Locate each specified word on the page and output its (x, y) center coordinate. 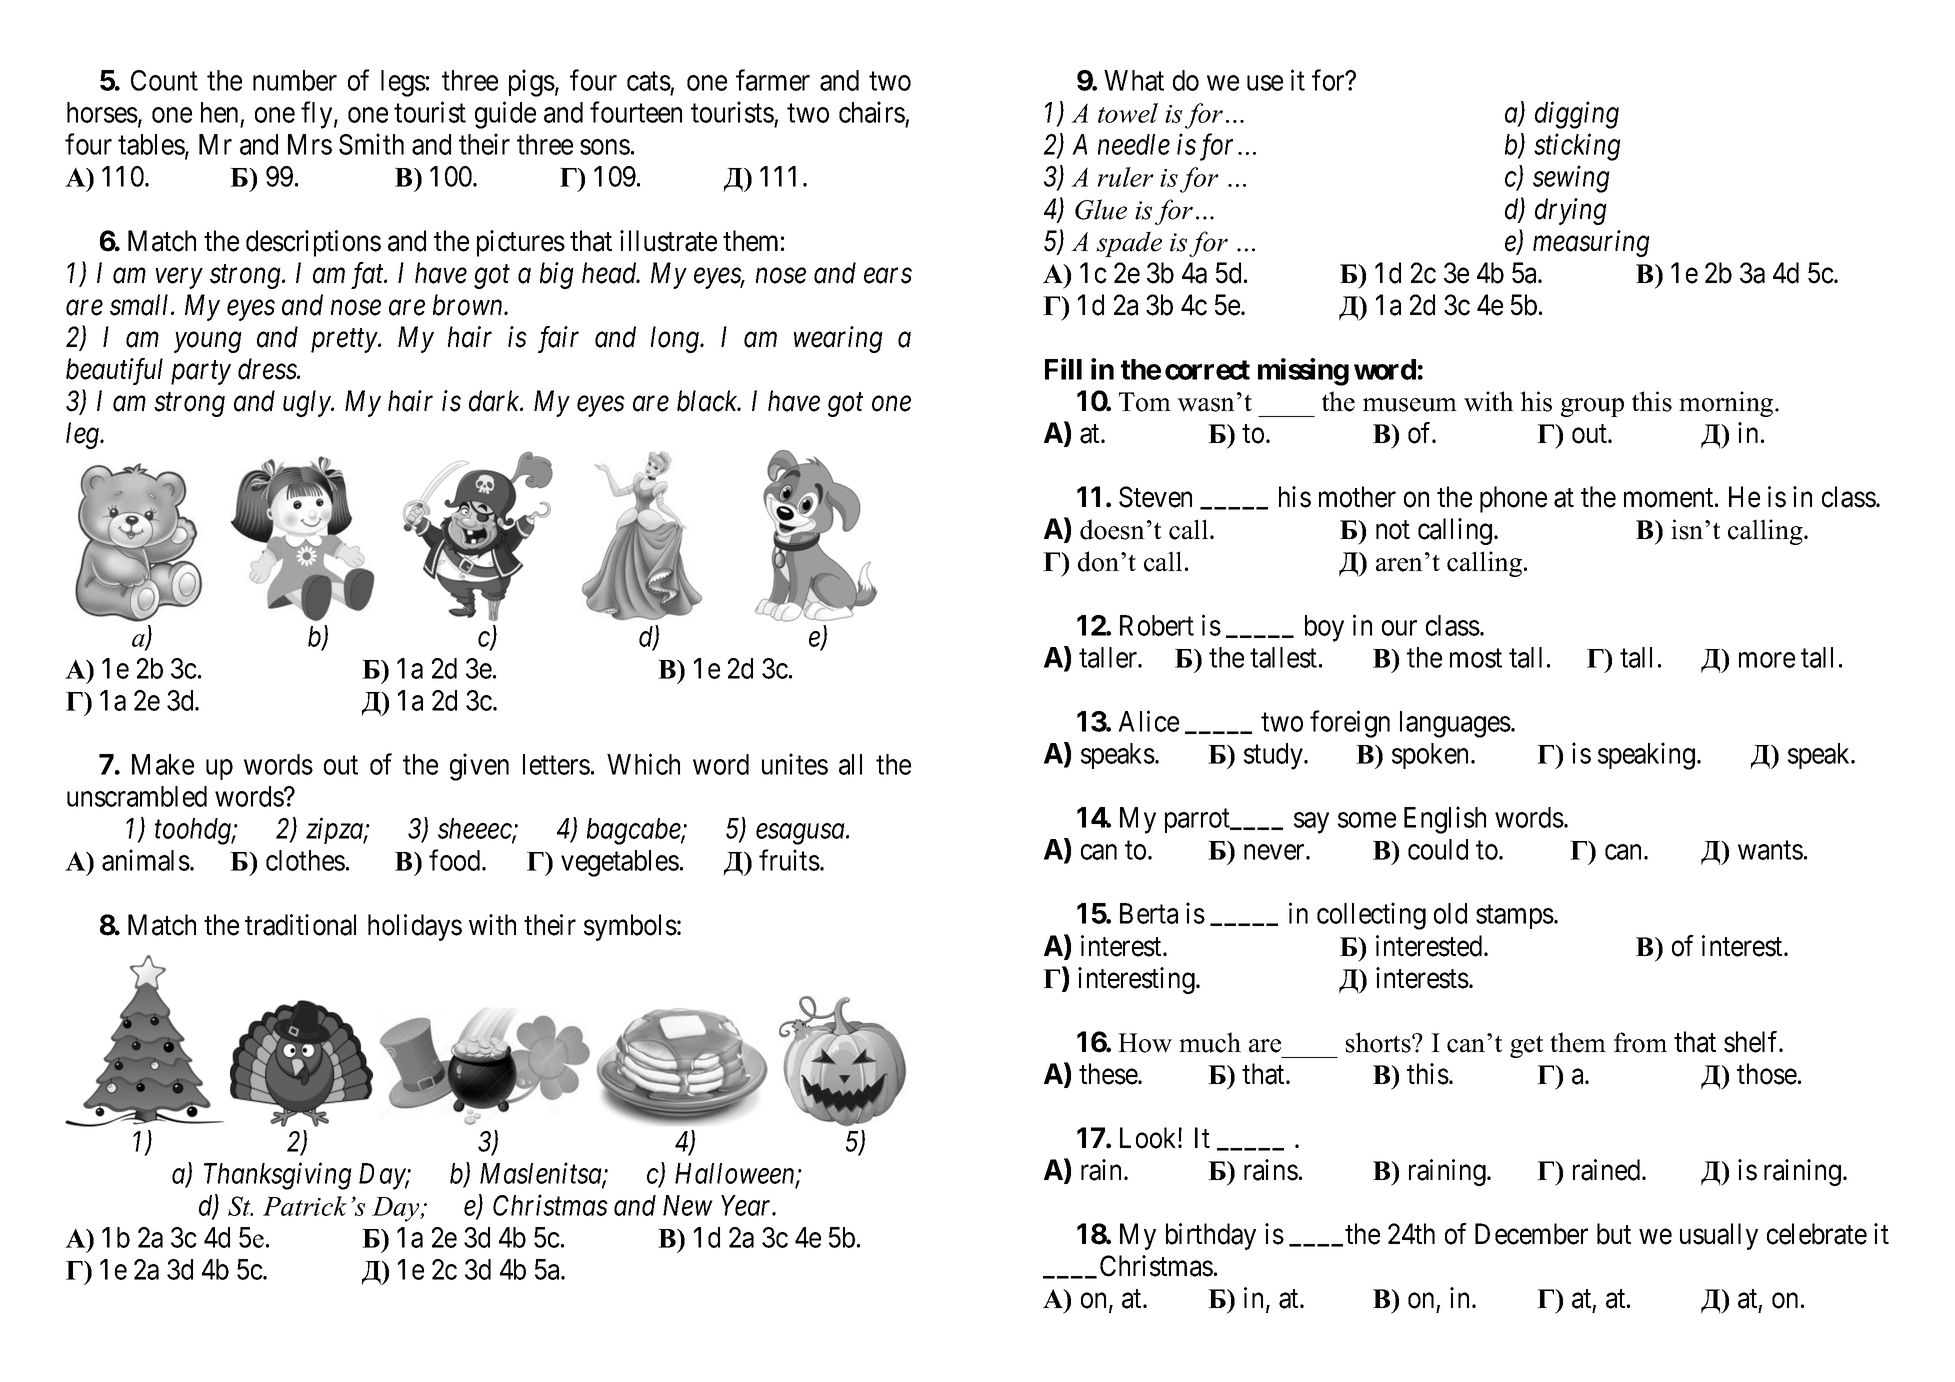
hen (219, 112)
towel (1128, 113)
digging (1577, 115)
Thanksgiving (278, 1176)
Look (1149, 1138)
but (1614, 1234)
